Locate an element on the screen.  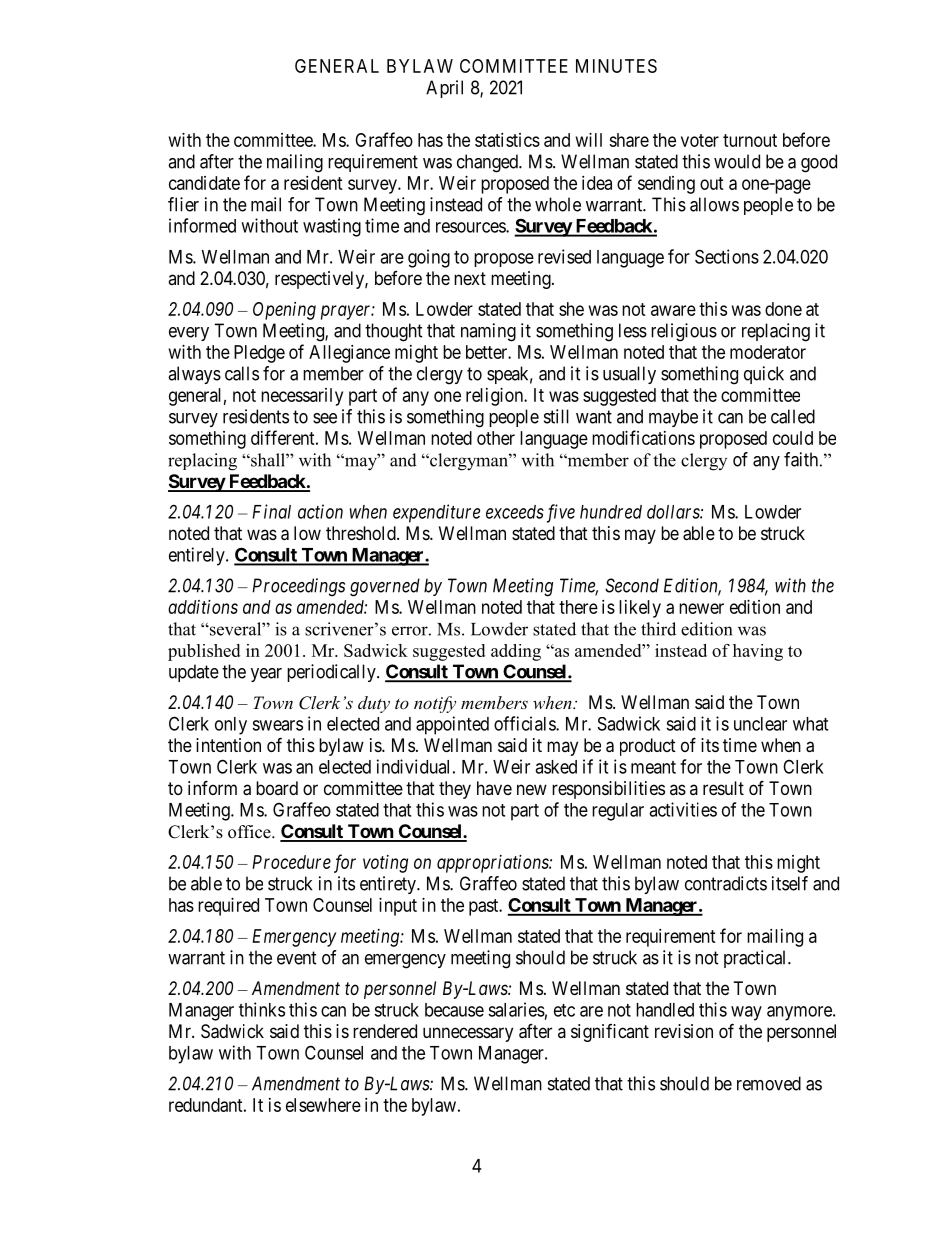
adding is located at coordinates (516, 652).
